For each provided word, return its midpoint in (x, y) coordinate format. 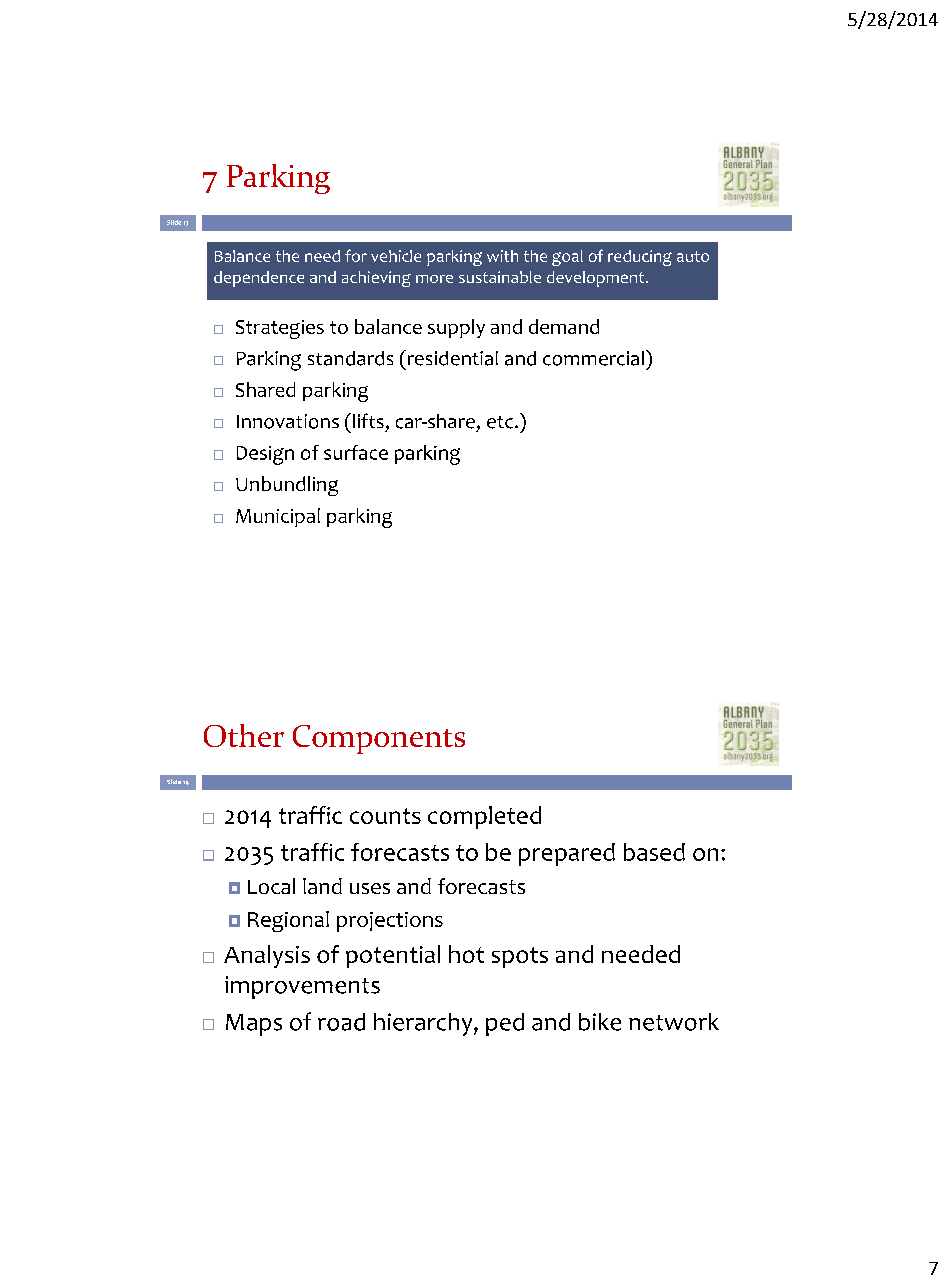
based (654, 852)
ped (505, 1024)
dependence (259, 279)
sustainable (500, 277)
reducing (640, 258)
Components (379, 739)
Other (244, 735)
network (674, 1022)
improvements (302, 987)
